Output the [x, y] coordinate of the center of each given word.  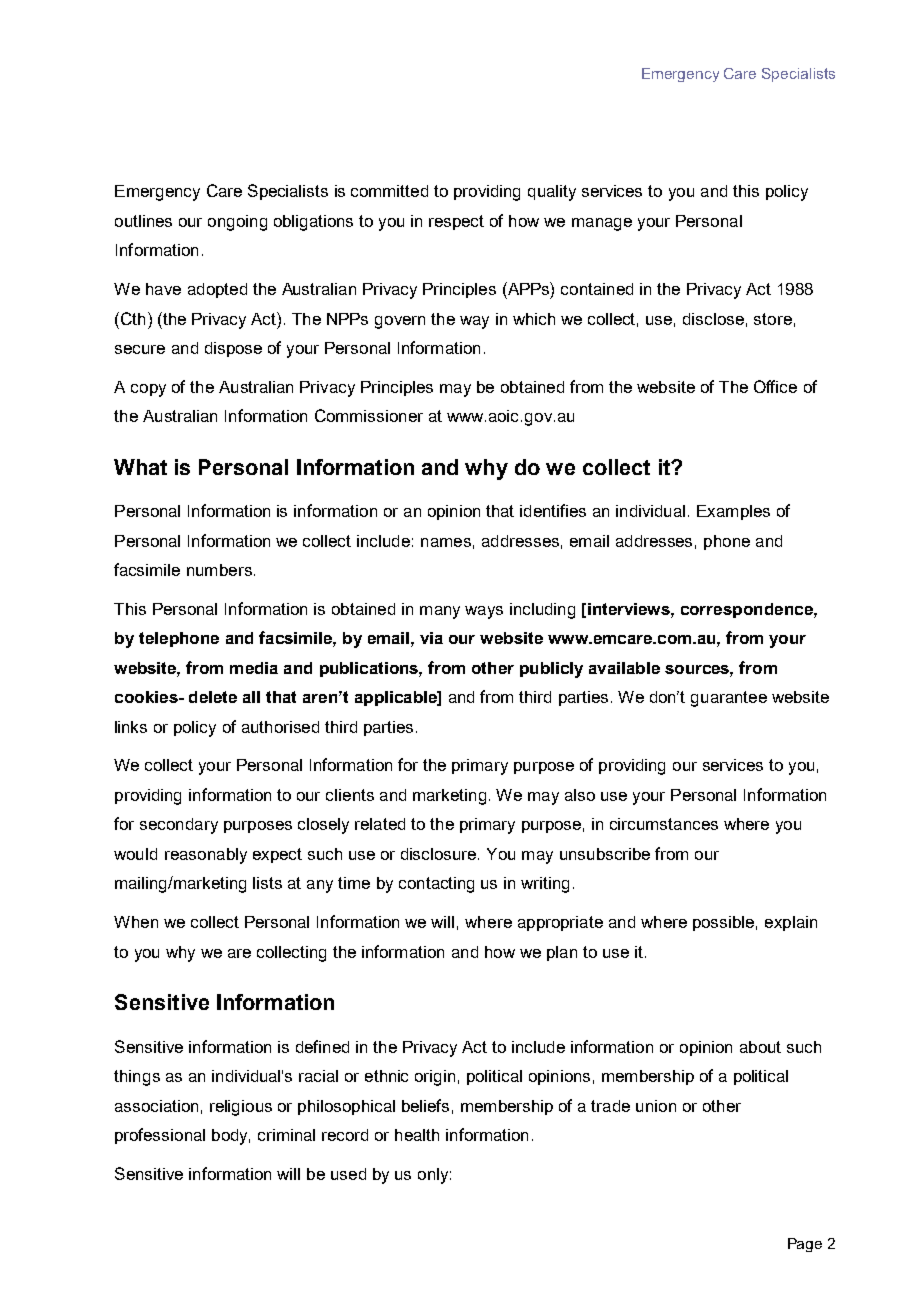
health [417, 1135]
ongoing [237, 223]
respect [456, 222]
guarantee [729, 699]
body [231, 1137]
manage [602, 224]
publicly [551, 670]
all [251, 697]
